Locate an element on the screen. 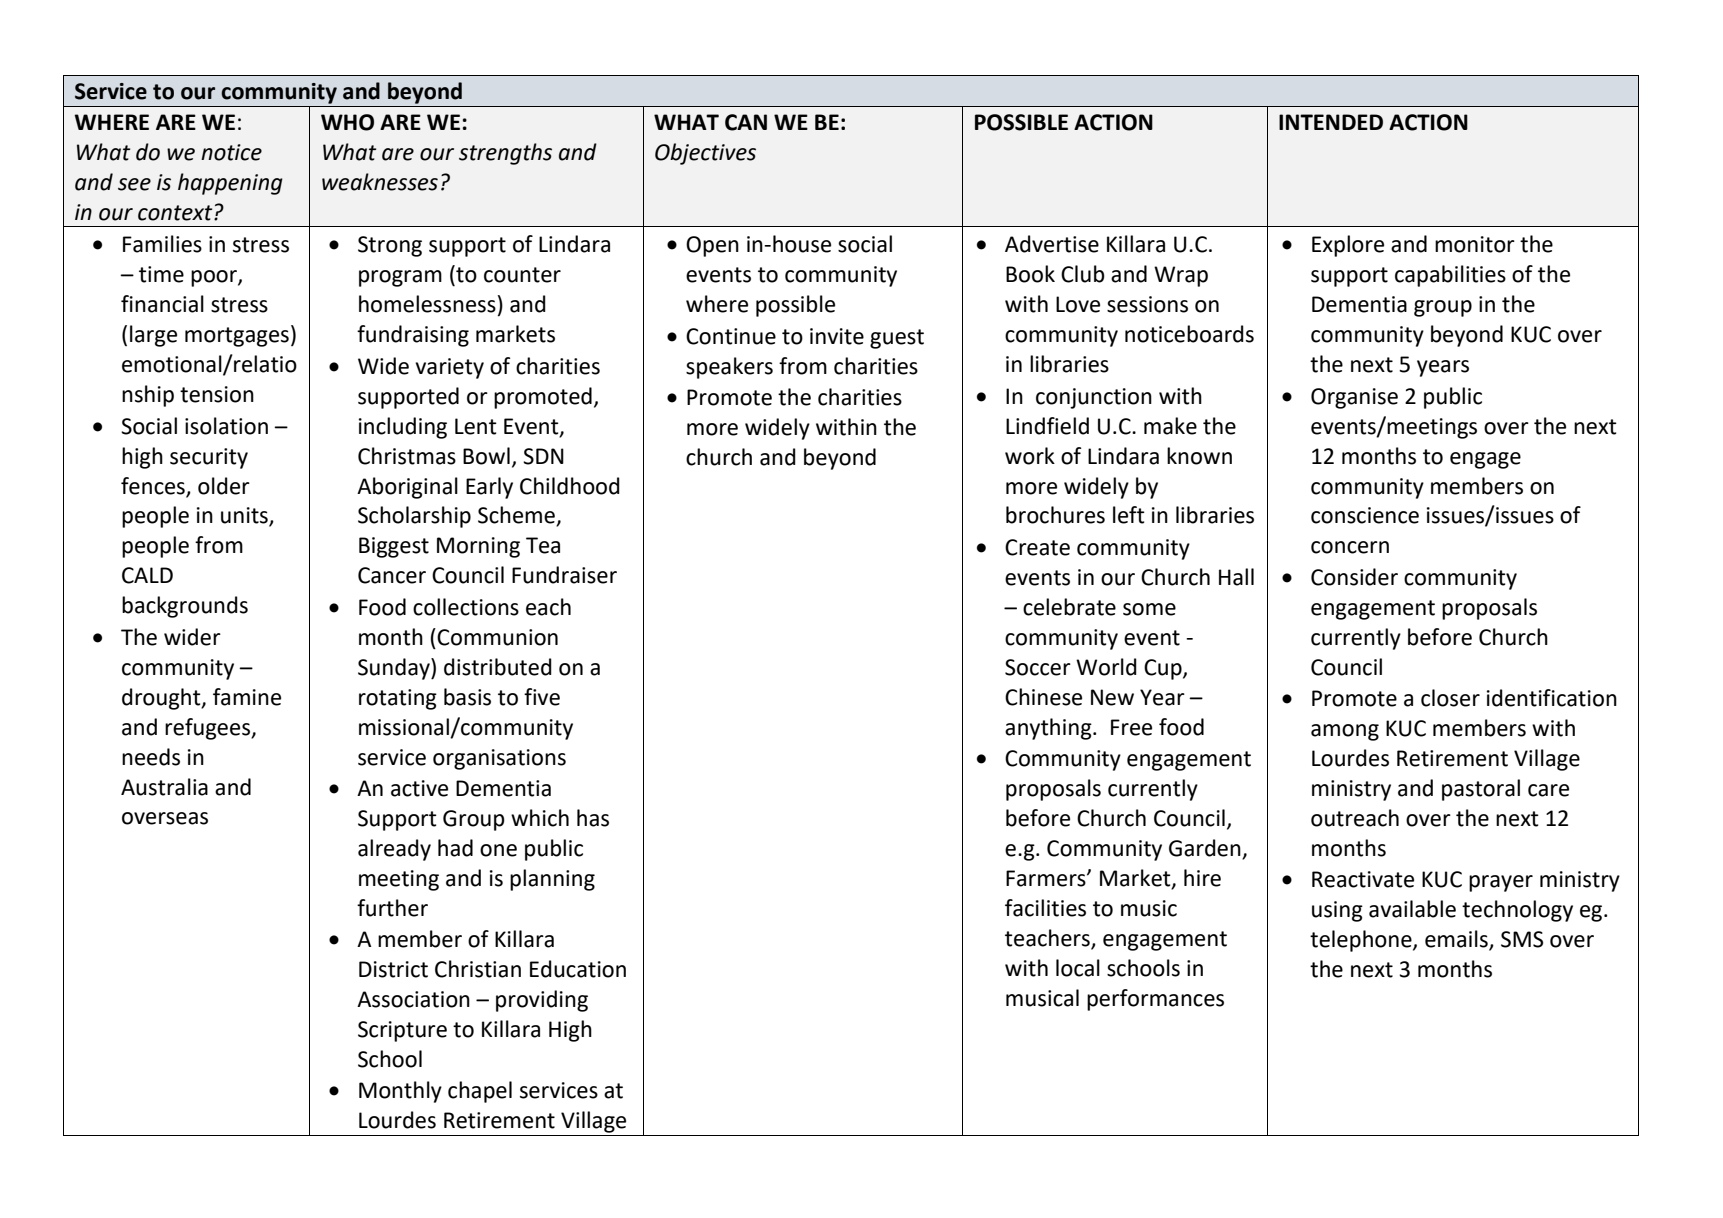  WHO is located at coordinates (347, 122).
